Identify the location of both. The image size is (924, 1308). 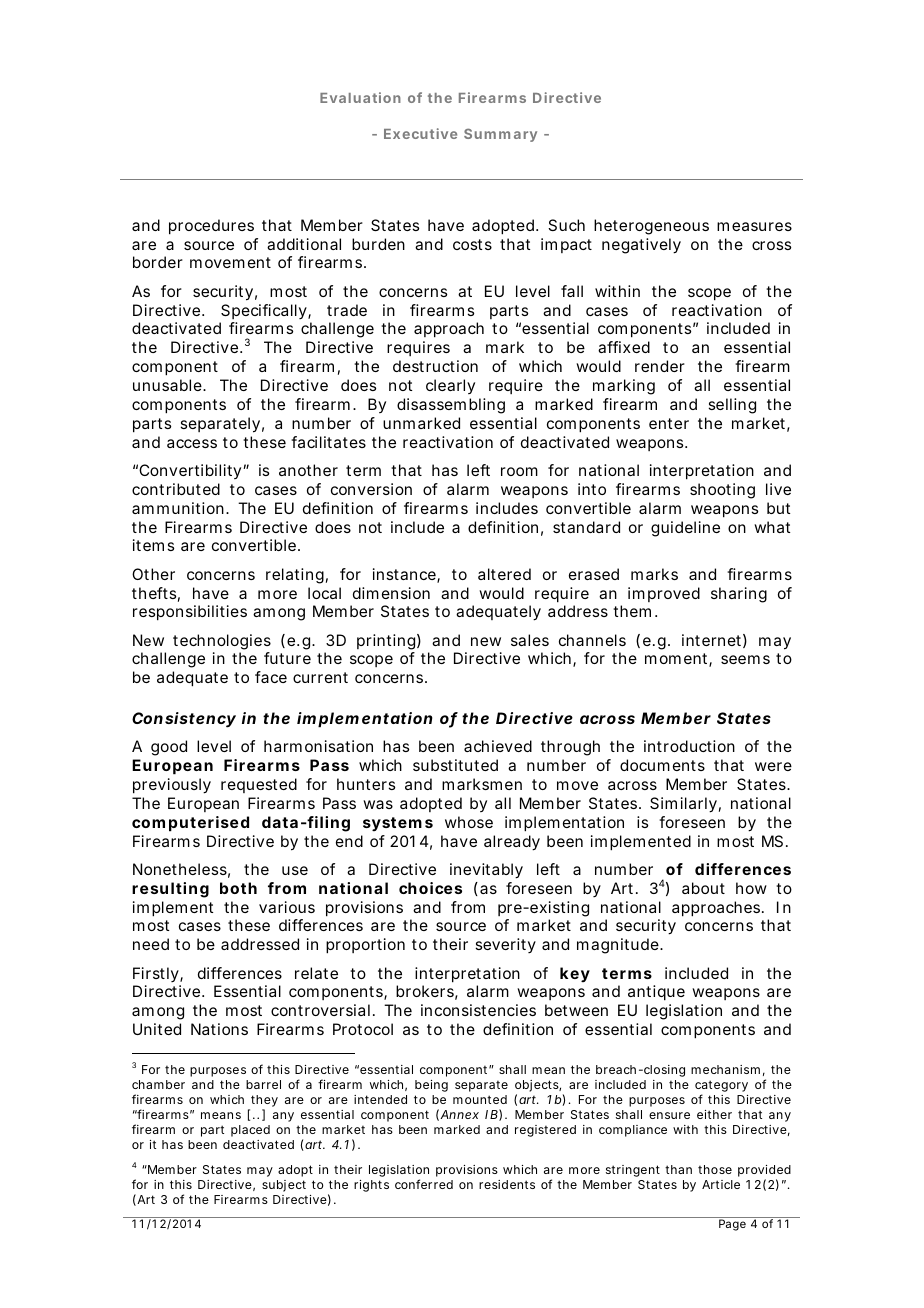
(238, 888).
